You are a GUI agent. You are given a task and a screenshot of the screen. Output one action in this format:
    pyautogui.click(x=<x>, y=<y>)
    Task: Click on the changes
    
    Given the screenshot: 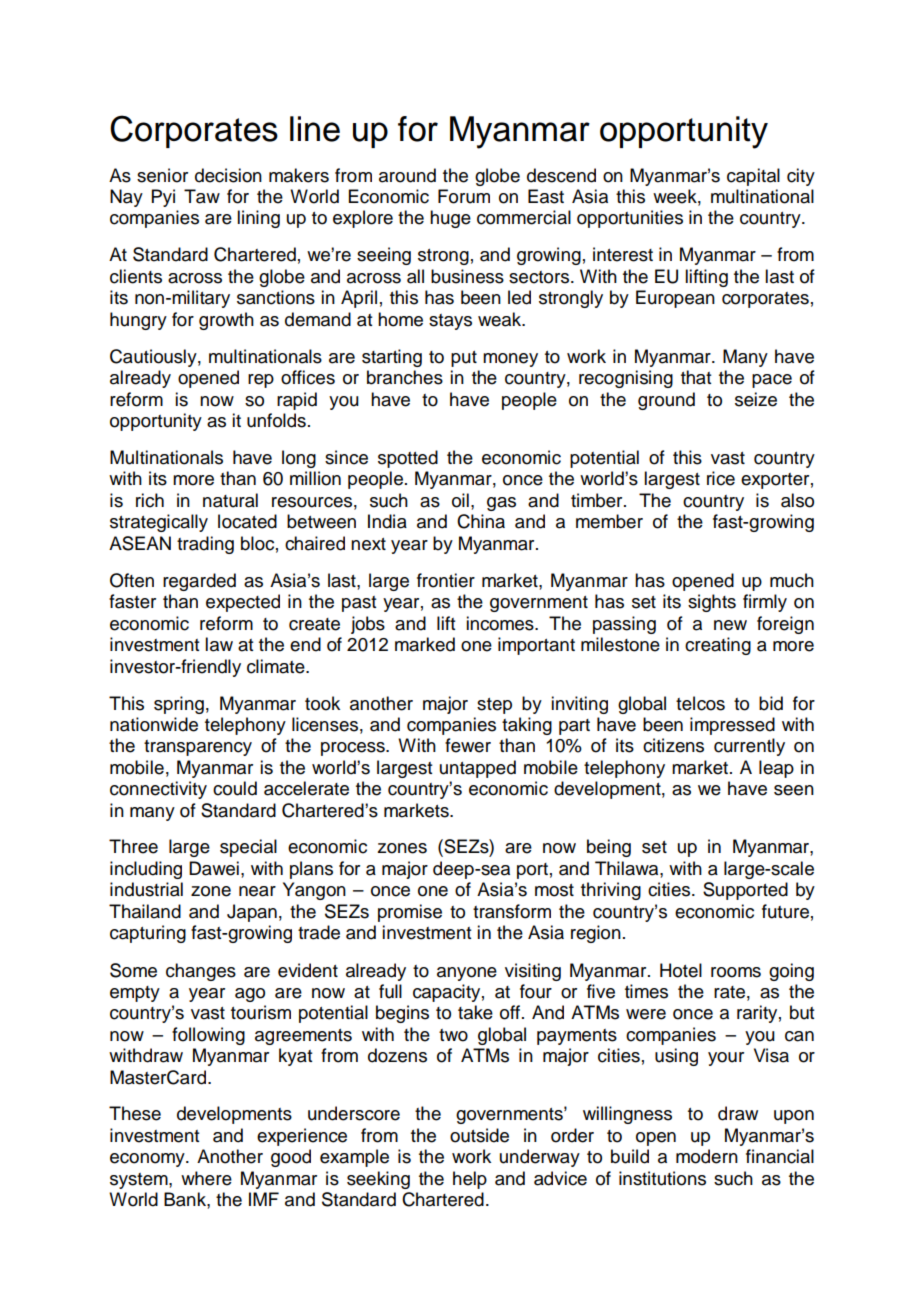 What is the action you would take?
    pyautogui.click(x=201, y=972)
